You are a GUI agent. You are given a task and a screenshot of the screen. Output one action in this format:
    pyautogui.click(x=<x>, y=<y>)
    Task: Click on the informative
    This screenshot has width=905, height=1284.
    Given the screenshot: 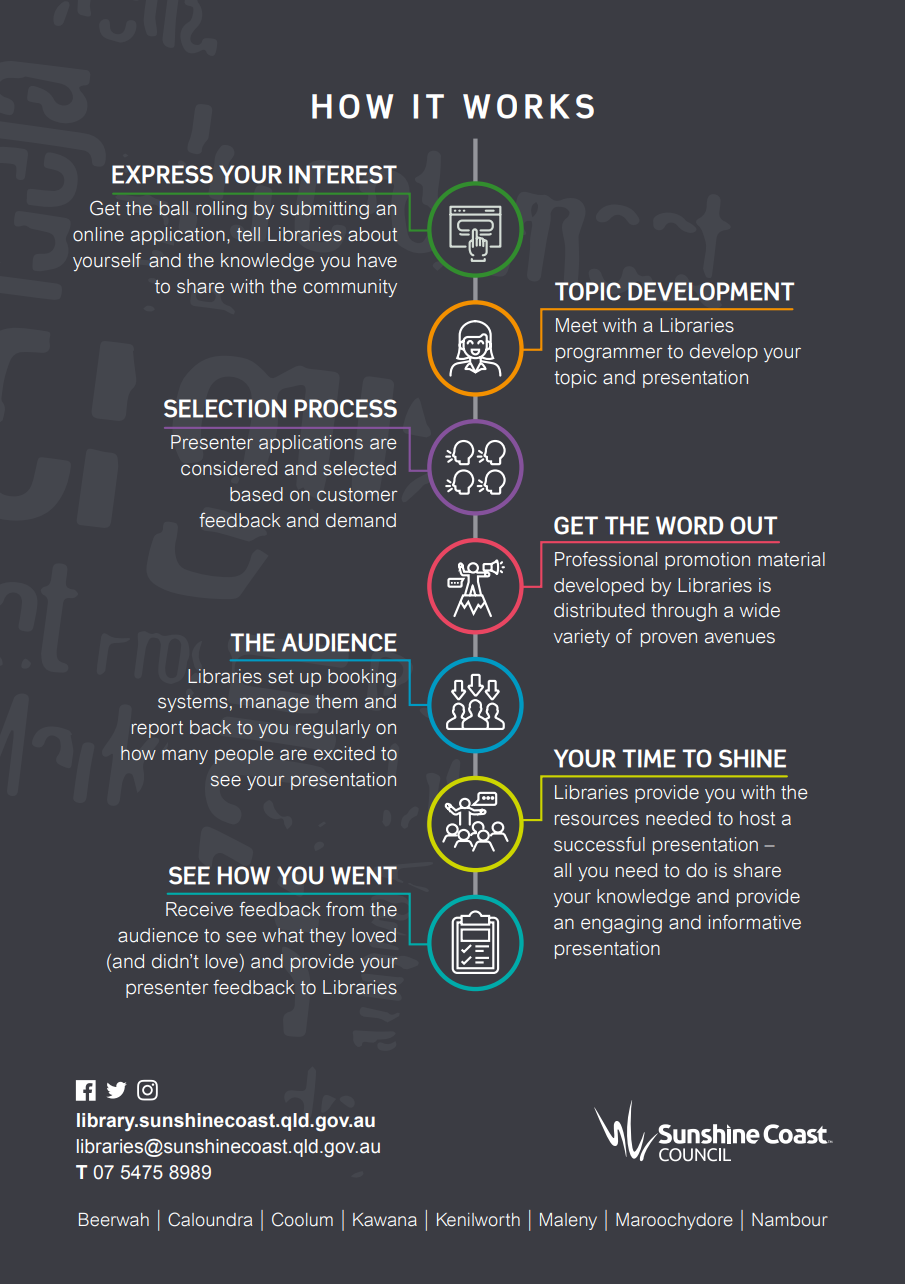 What is the action you would take?
    pyautogui.click(x=755, y=922)
